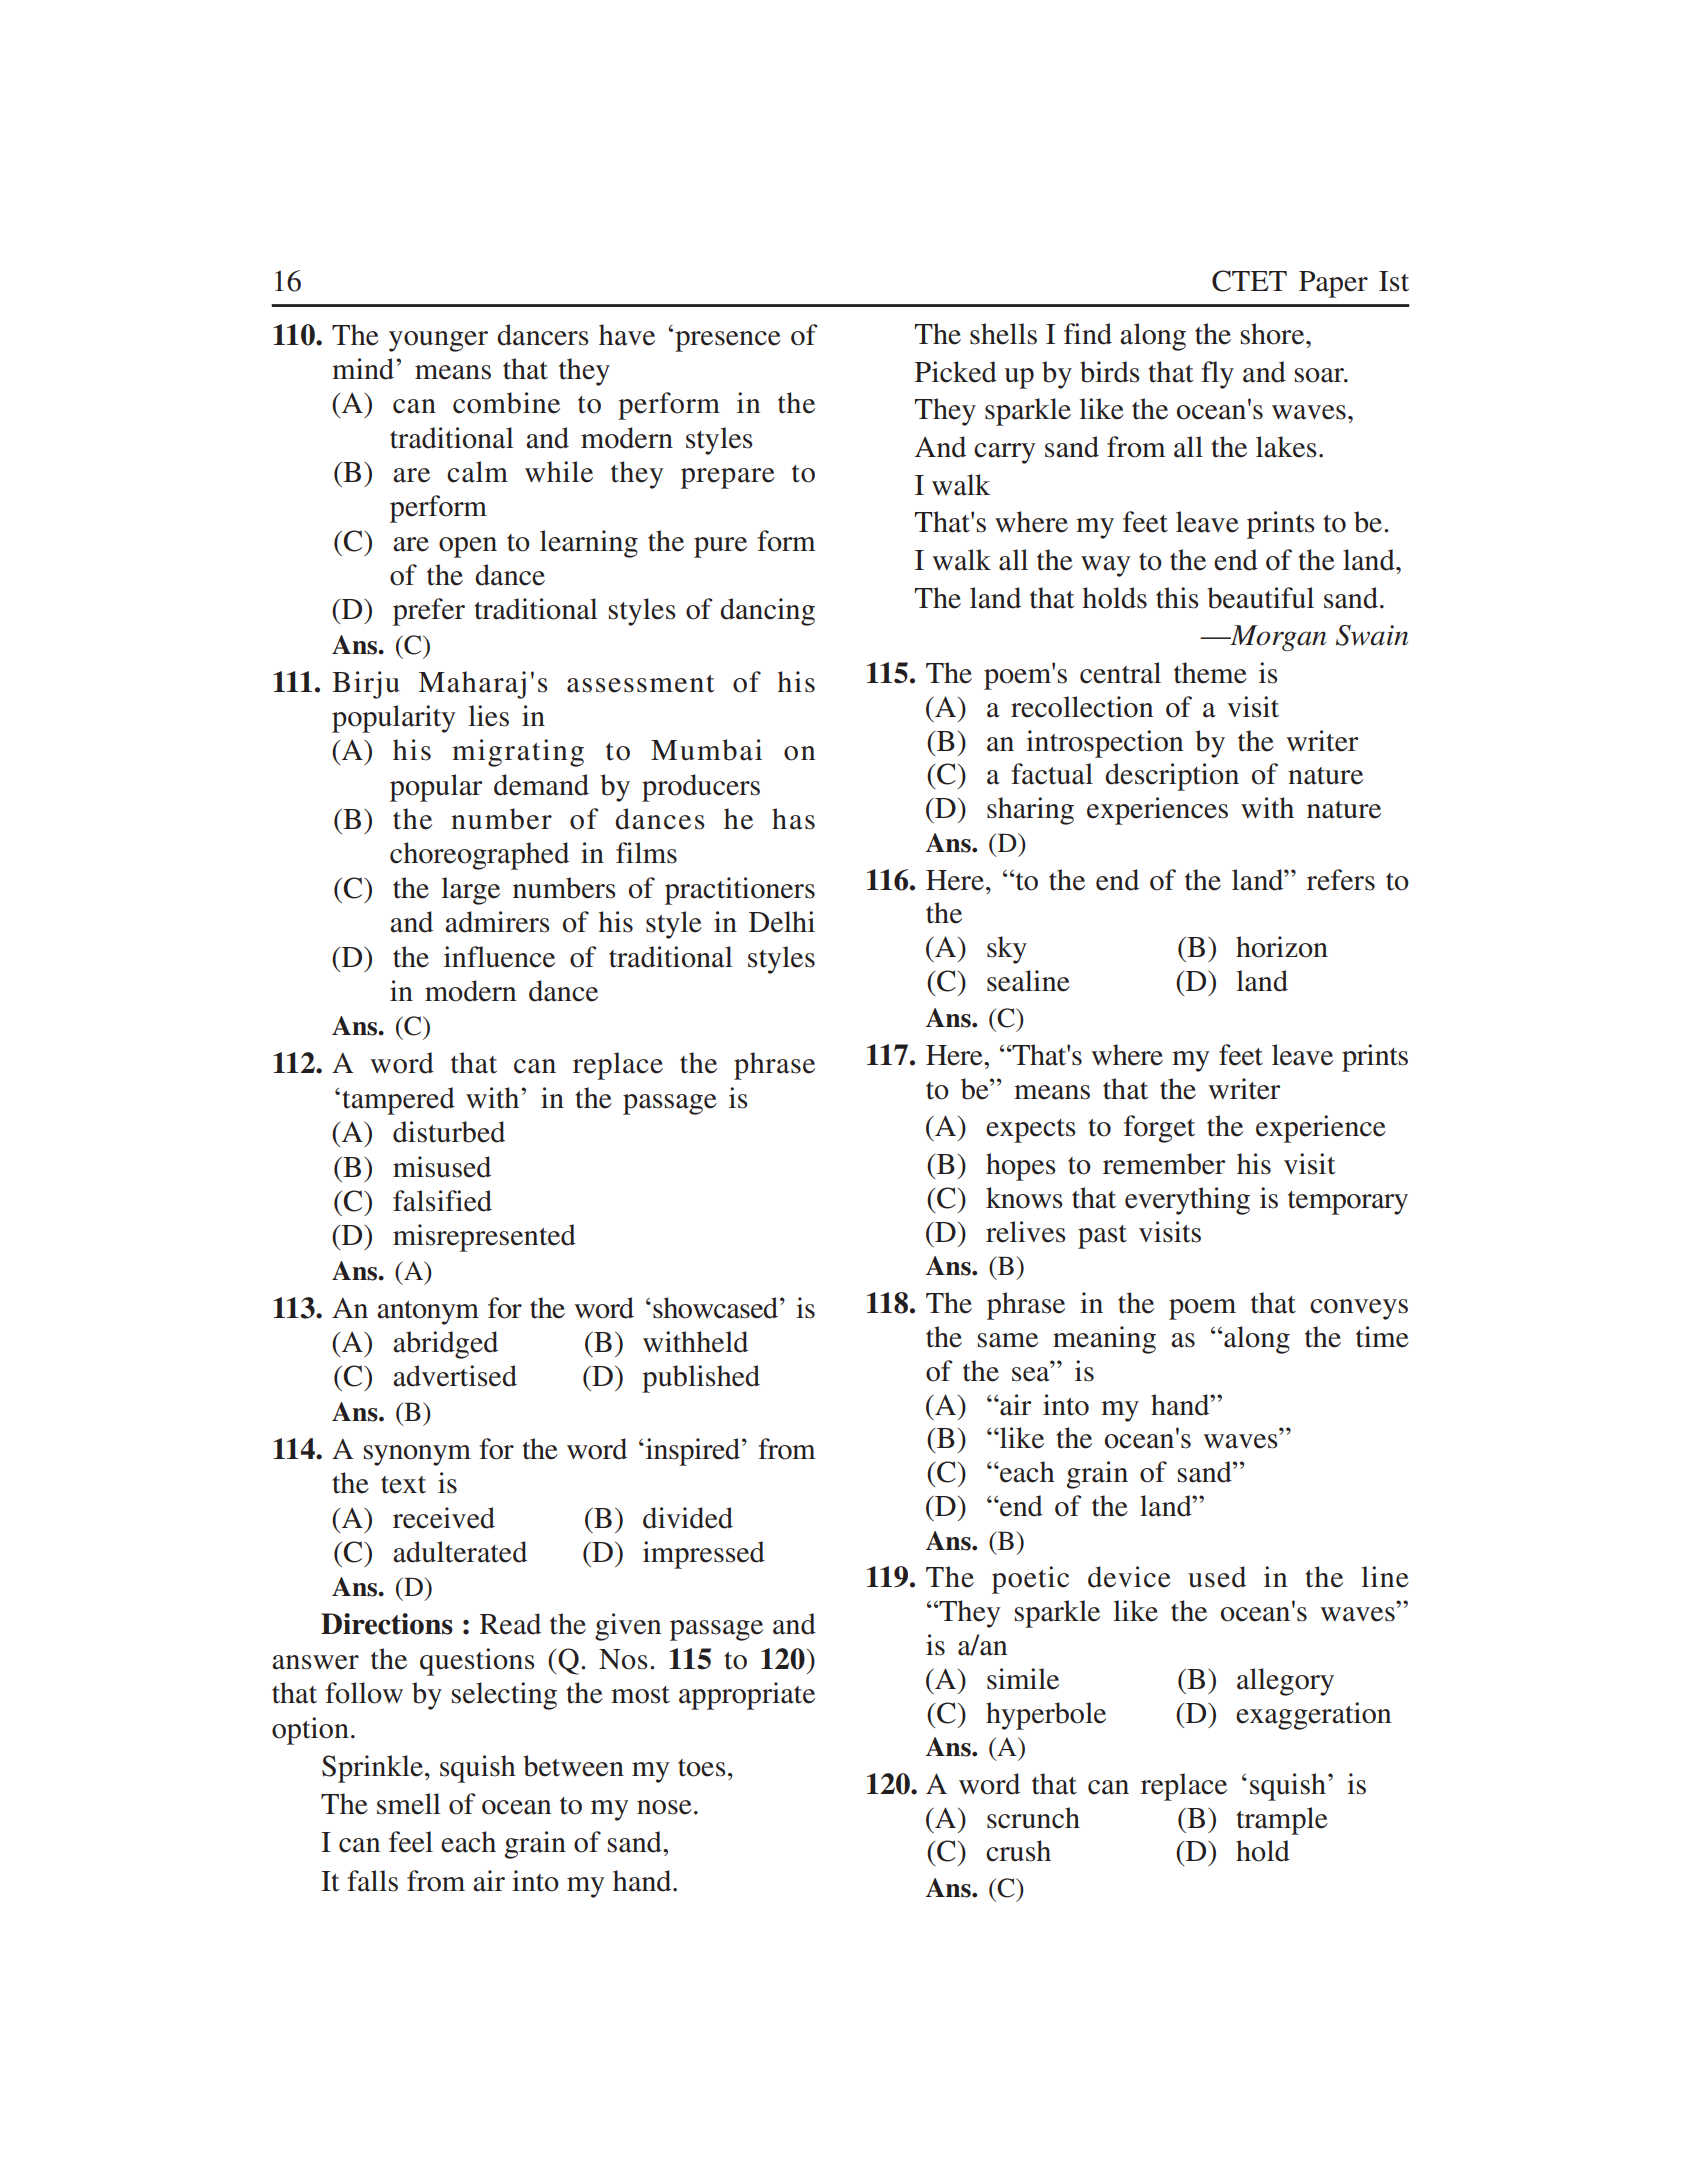 The width and height of the screenshot is (1681, 2176). I want to click on feel, so click(411, 1842).
